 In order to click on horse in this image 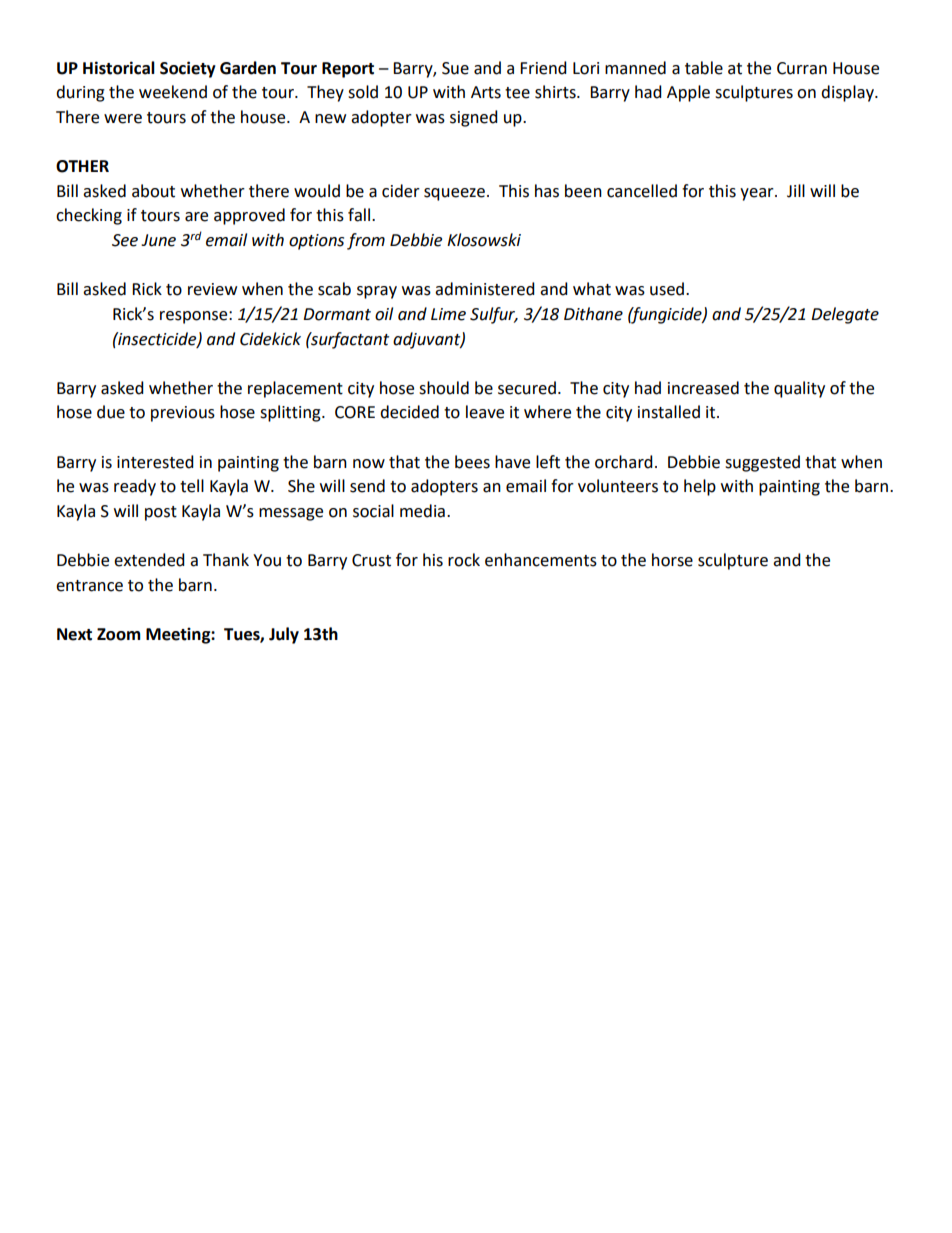, I will do `click(672, 560)`.
